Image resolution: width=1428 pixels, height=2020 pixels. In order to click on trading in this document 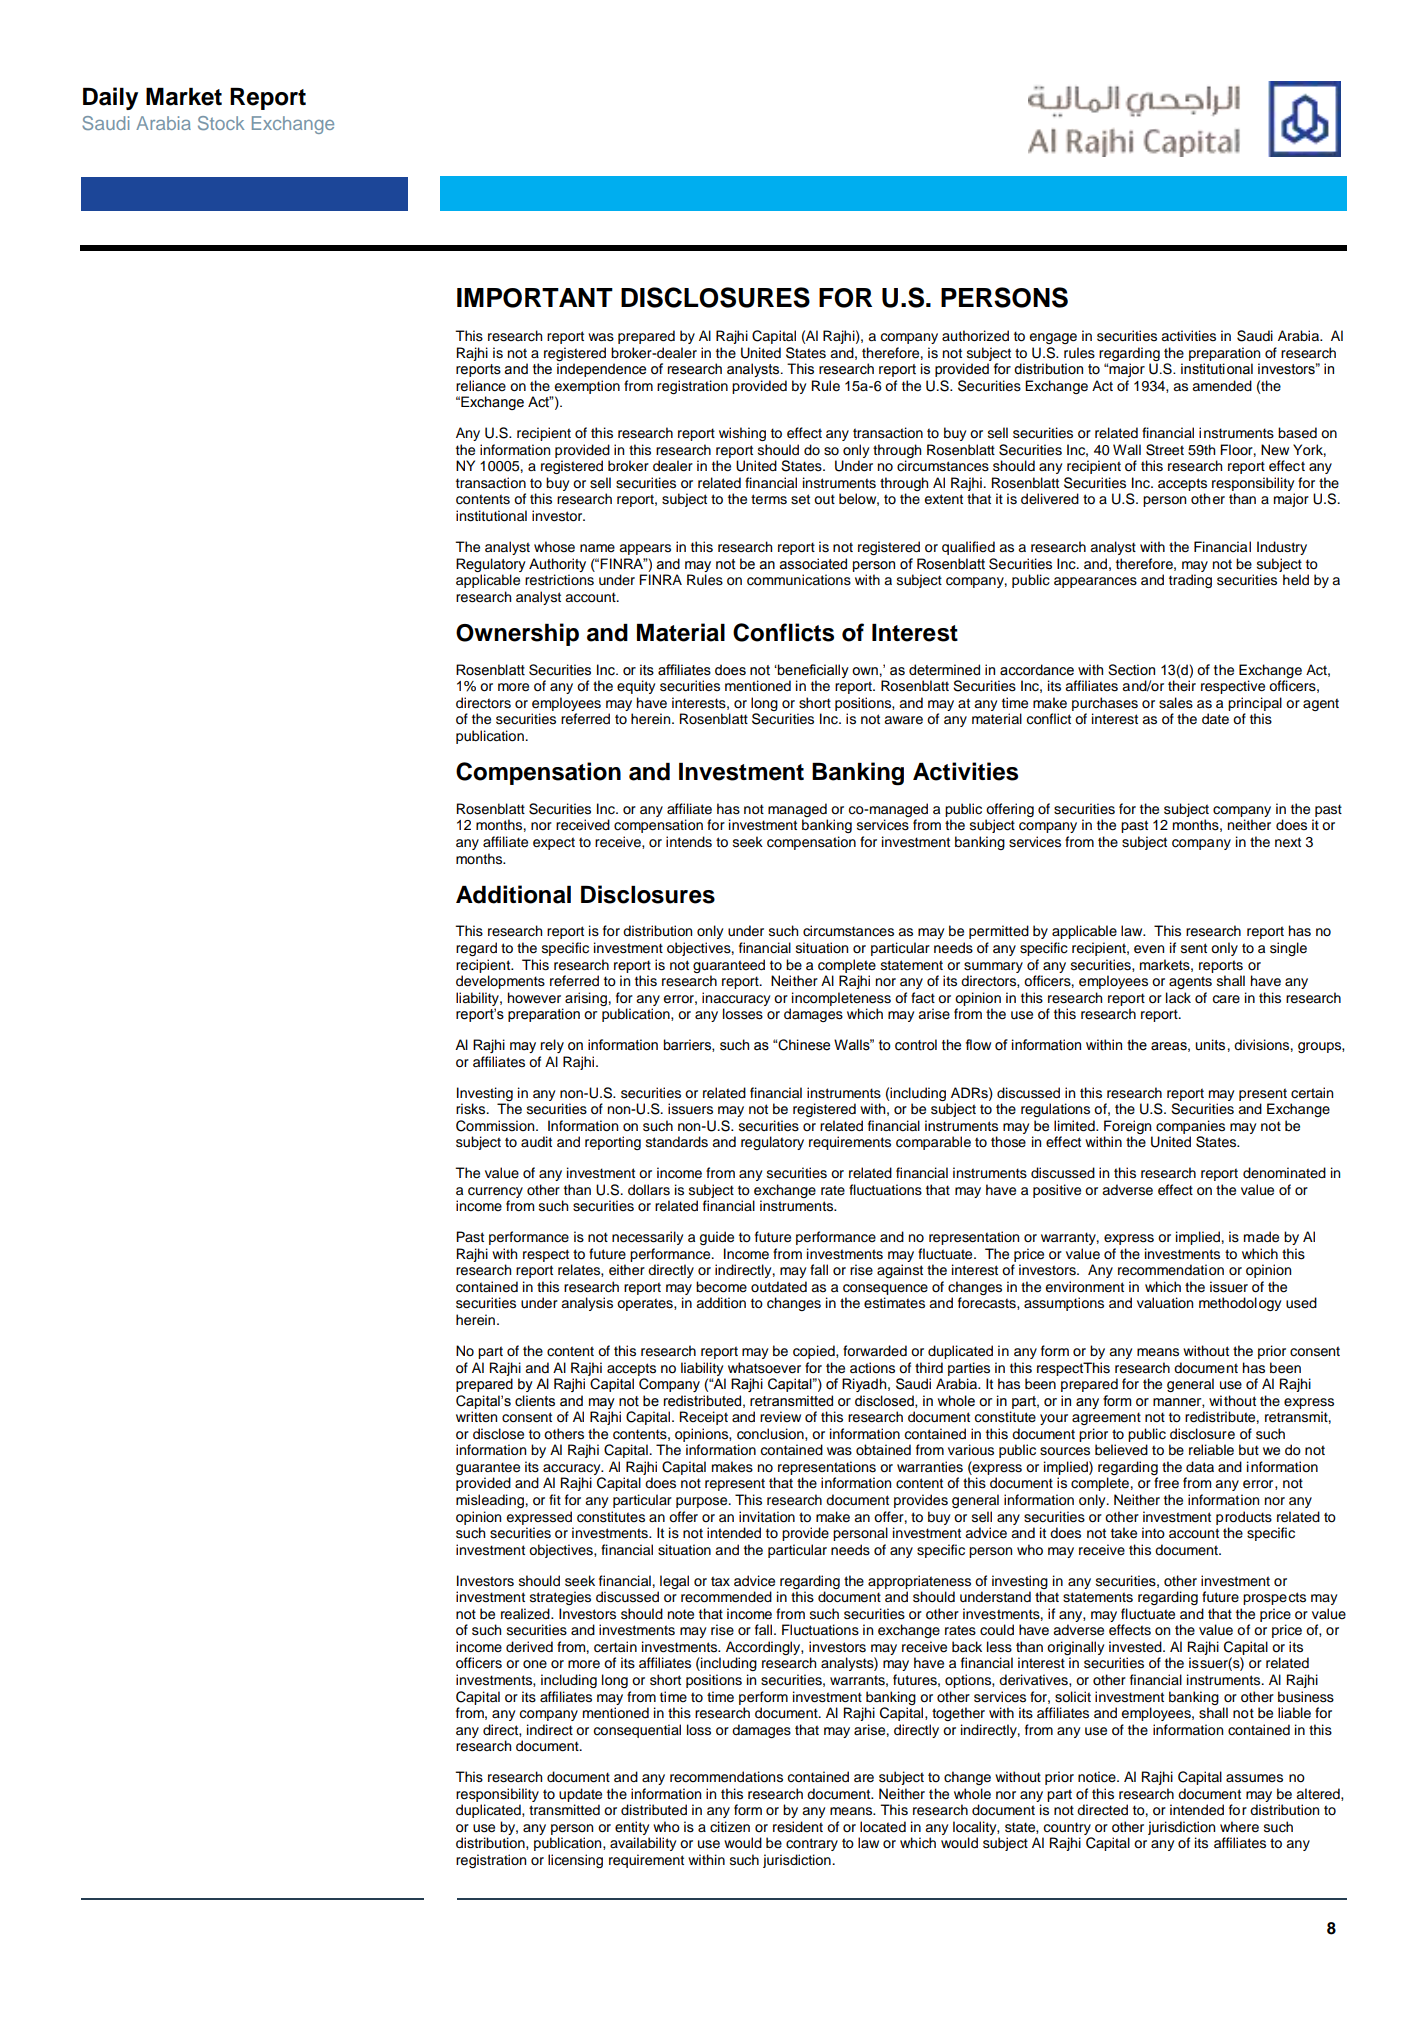, I will do `click(1190, 581)`.
